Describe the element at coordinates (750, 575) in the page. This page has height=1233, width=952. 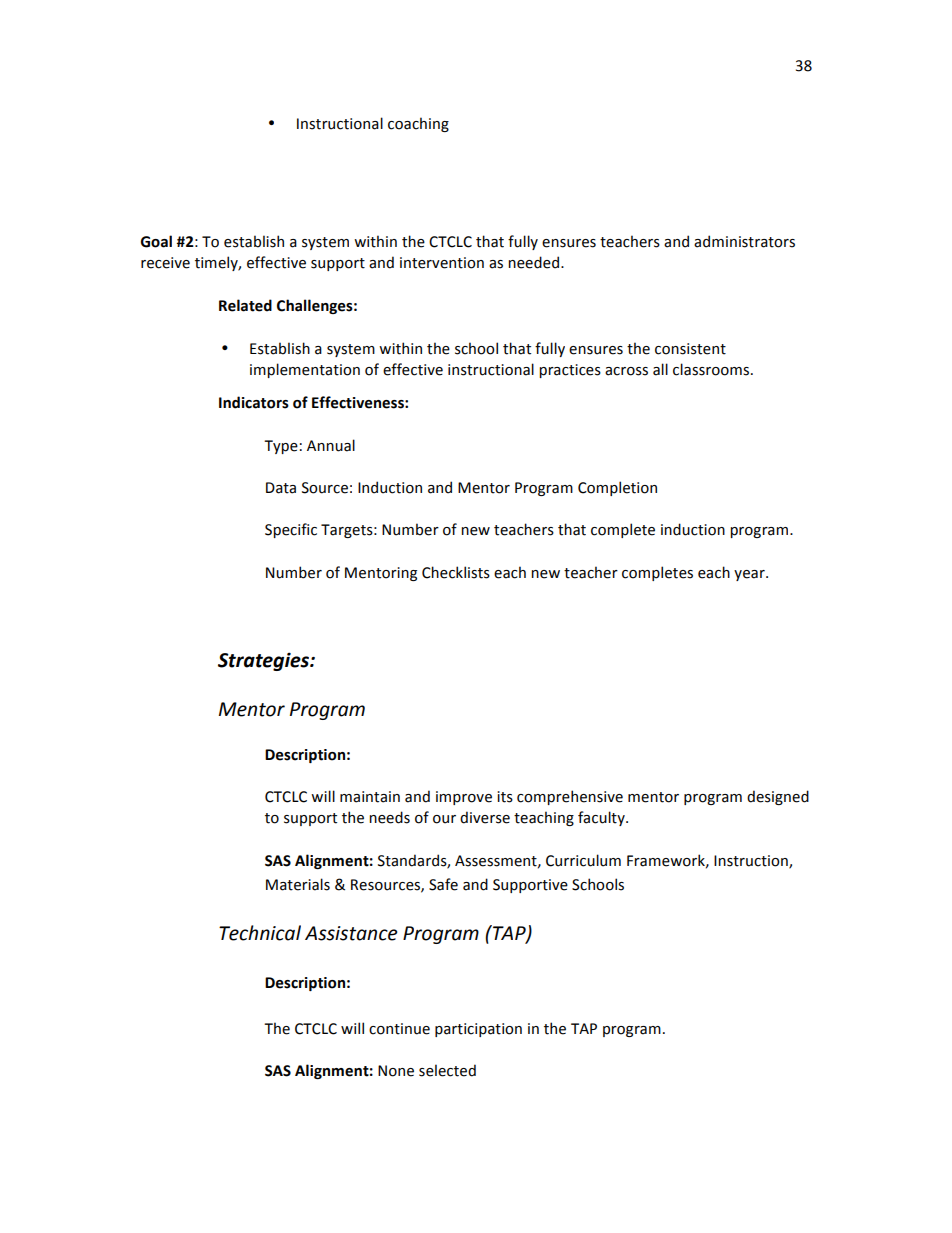
I see `year` at that location.
